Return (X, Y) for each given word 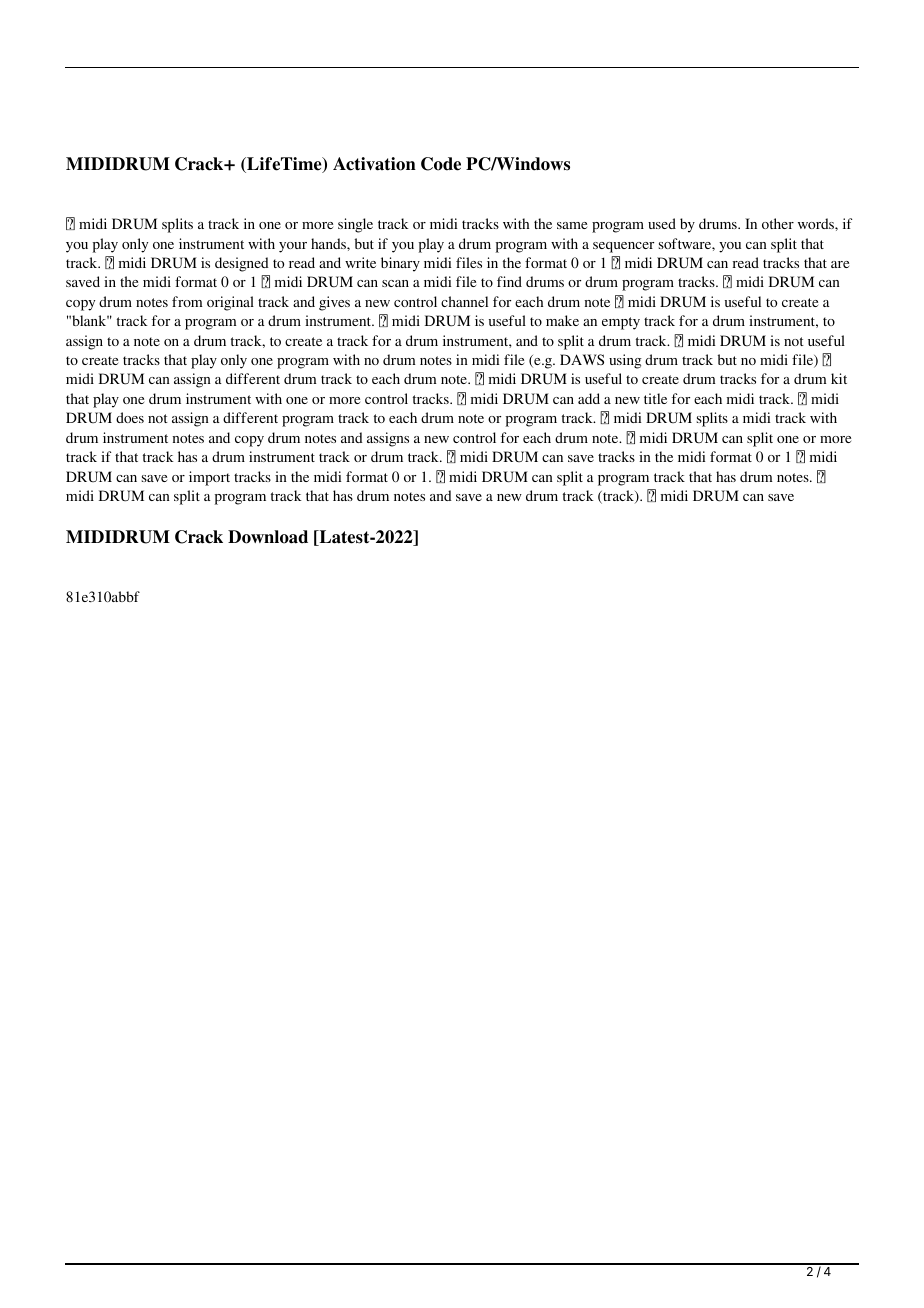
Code (441, 164)
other (778, 223)
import (209, 478)
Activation (374, 164)
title (655, 398)
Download (268, 537)
